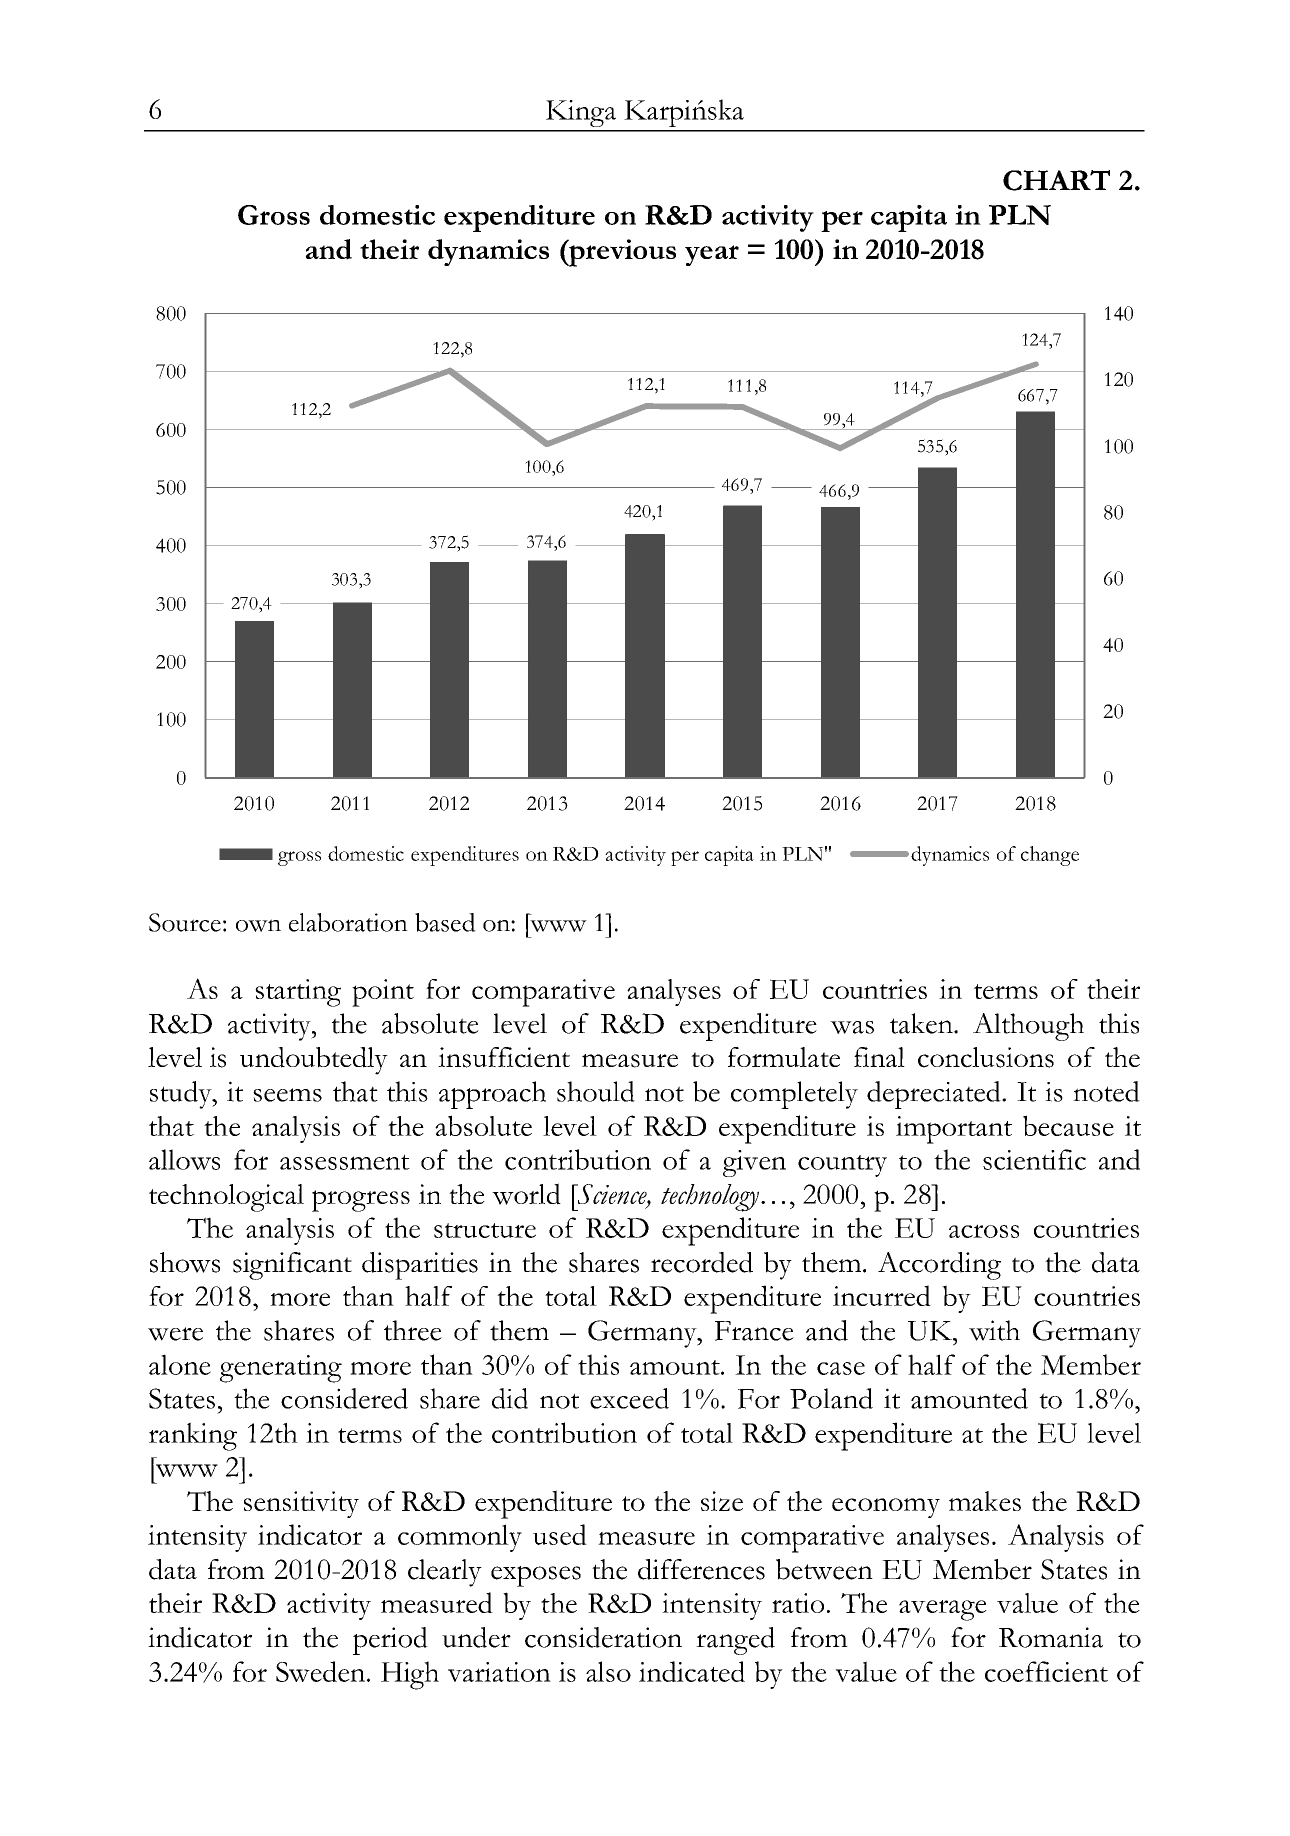  I want to click on Romania, so click(1051, 1637).
